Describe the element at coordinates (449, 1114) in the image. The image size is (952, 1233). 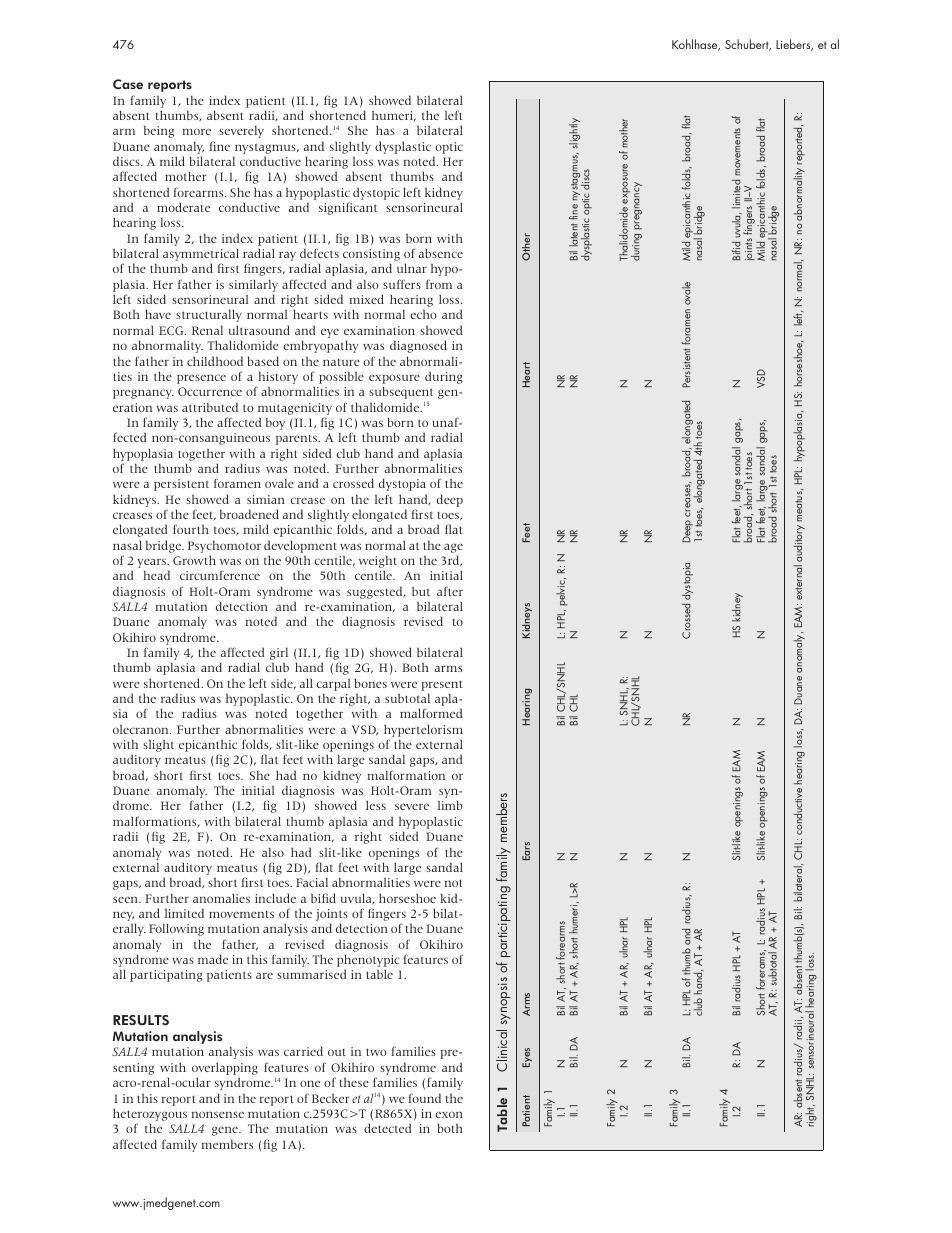
I see `exon` at that location.
